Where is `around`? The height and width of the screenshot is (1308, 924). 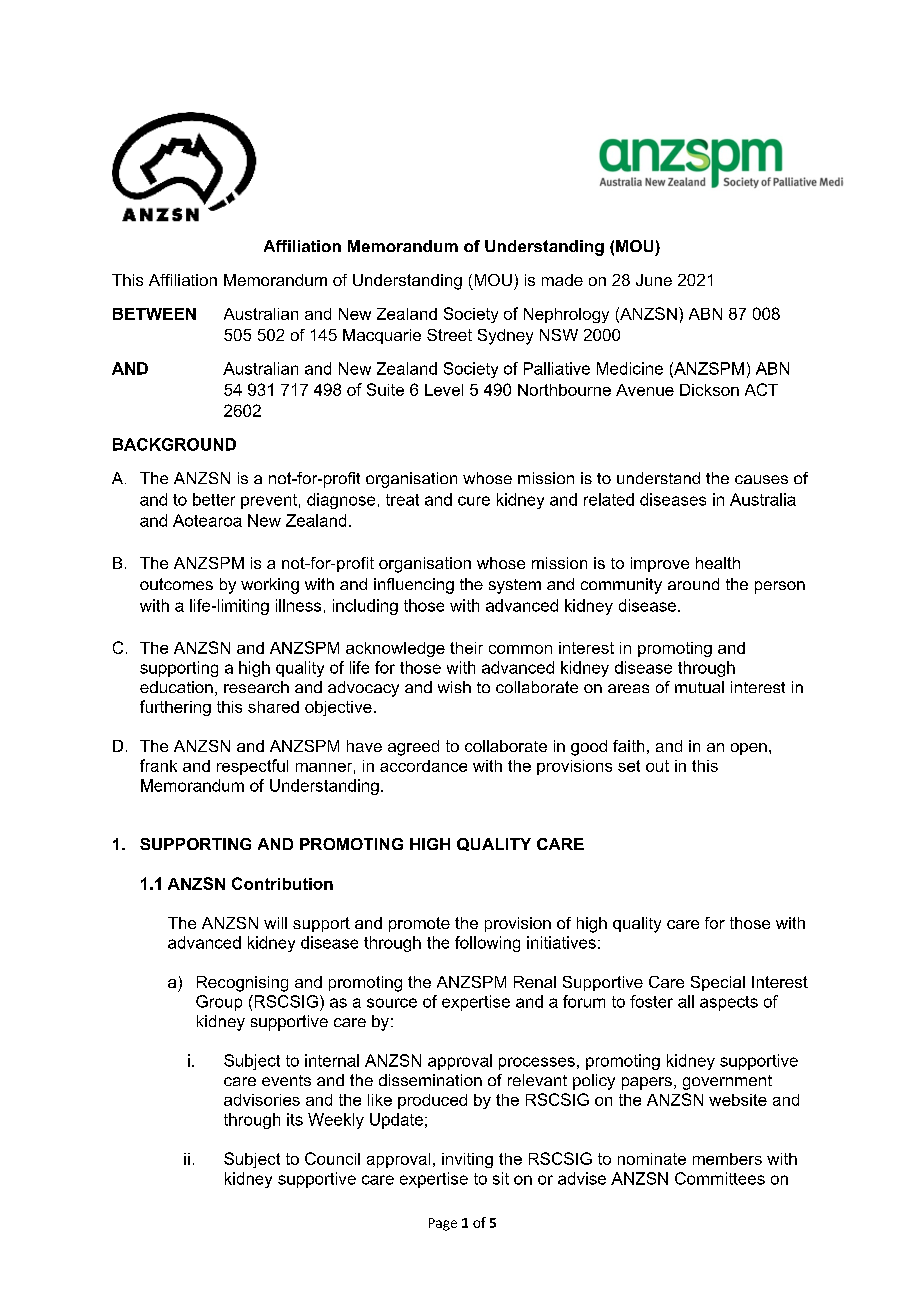 around is located at coordinates (693, 584).
